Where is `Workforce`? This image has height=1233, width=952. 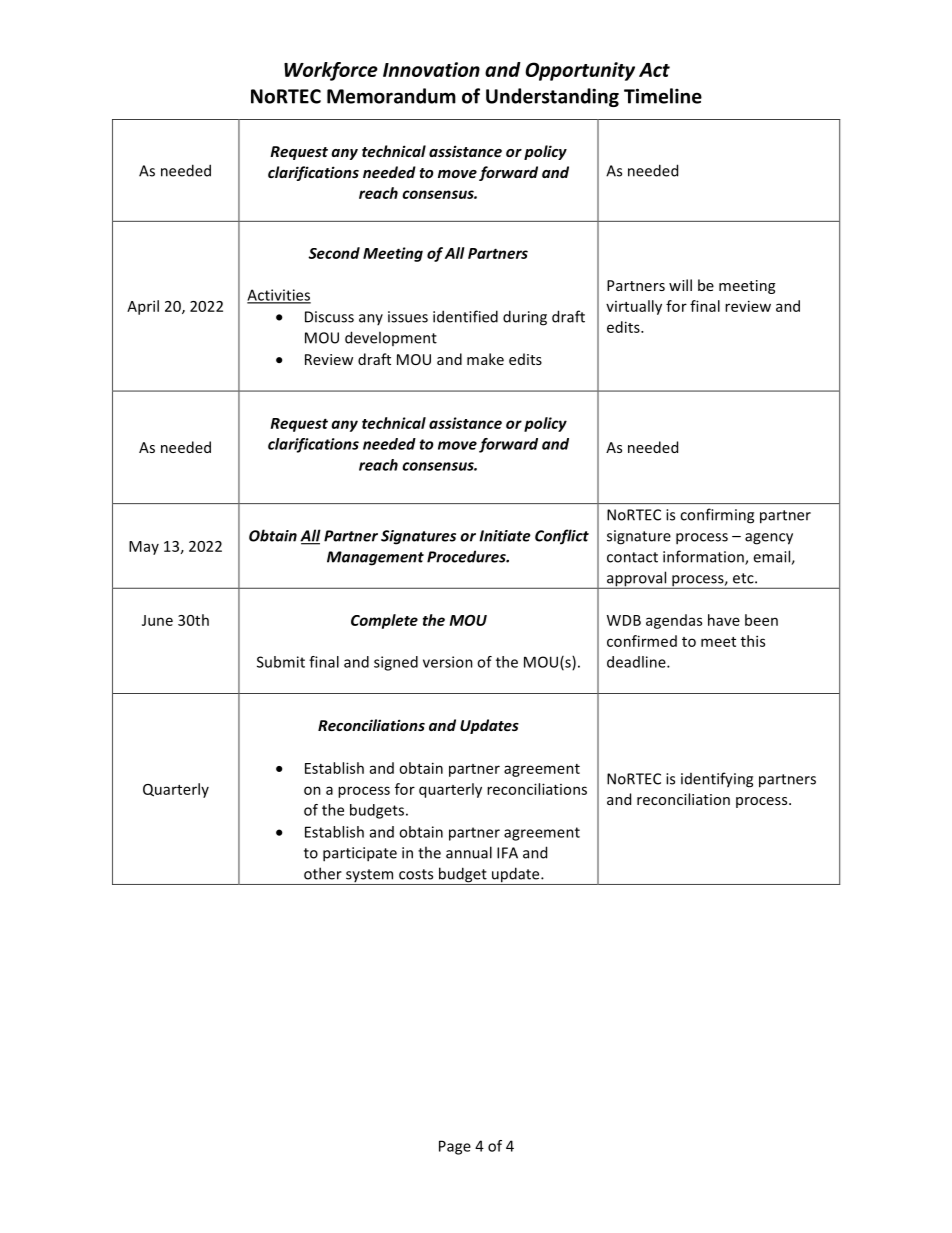
Workforce is located at coordinates (331, 71).
